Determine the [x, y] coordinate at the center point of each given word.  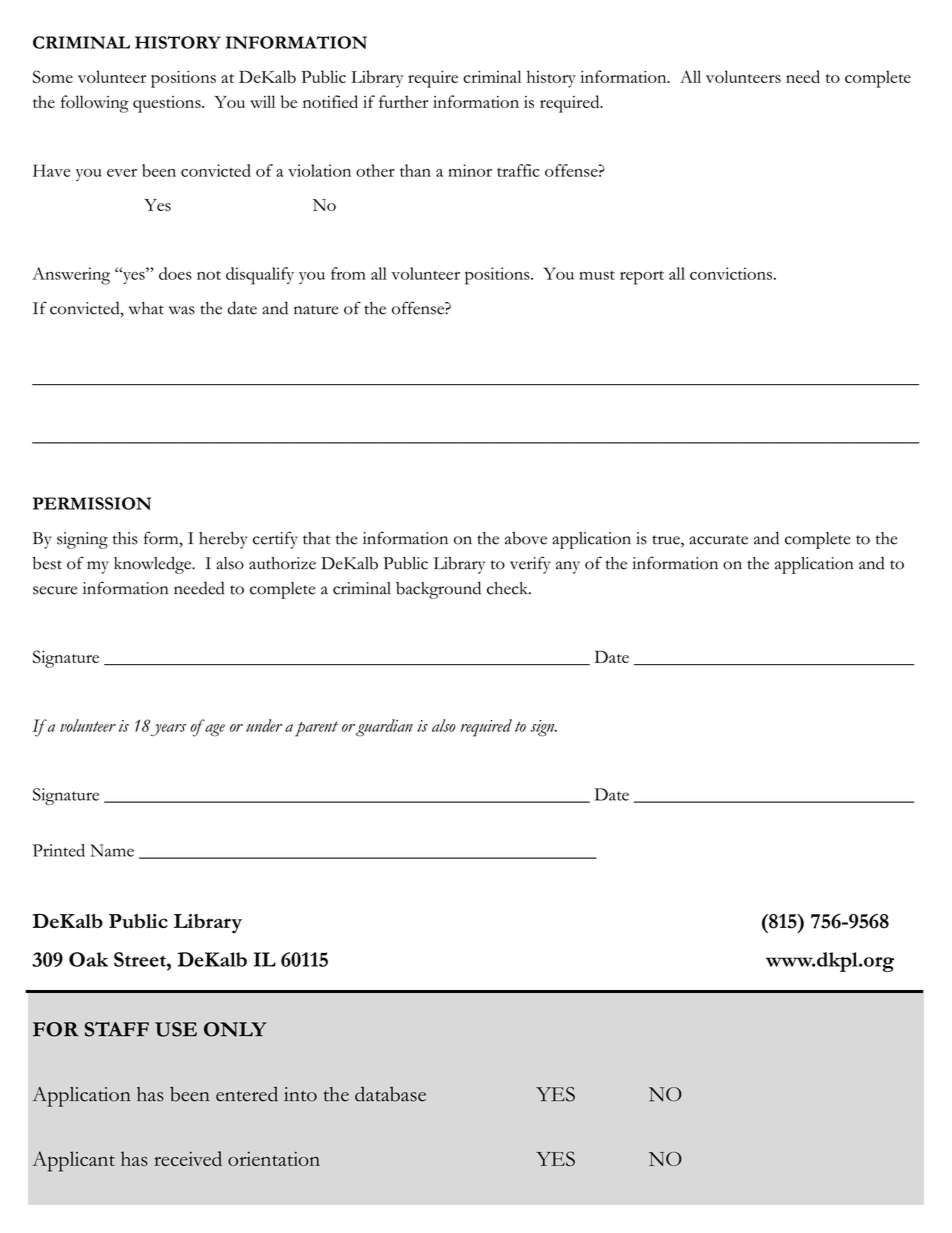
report [642, 278]
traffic [518, 170]
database [390, 1094]
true [667, 541]
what [146, 308]
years [168, 730]
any [568, 567]
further [403, 101]
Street [141, 959]
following [95, 104]
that [317, 538]
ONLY [235, 1029]
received [188, 1158]
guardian [384, 728]
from [348, 273]
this [125, 538]
